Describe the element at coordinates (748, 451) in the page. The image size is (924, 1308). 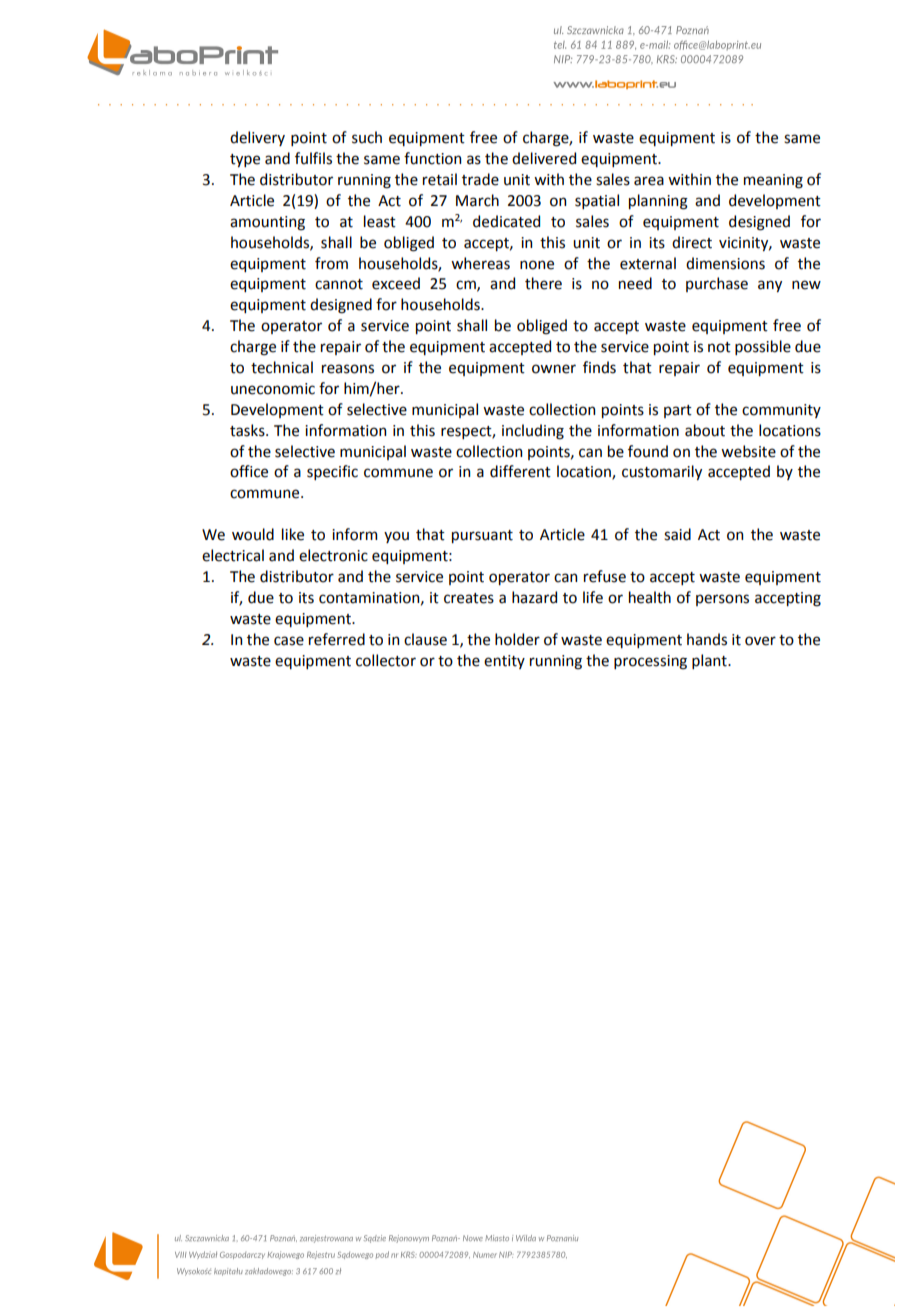
I see `website` at that location.
